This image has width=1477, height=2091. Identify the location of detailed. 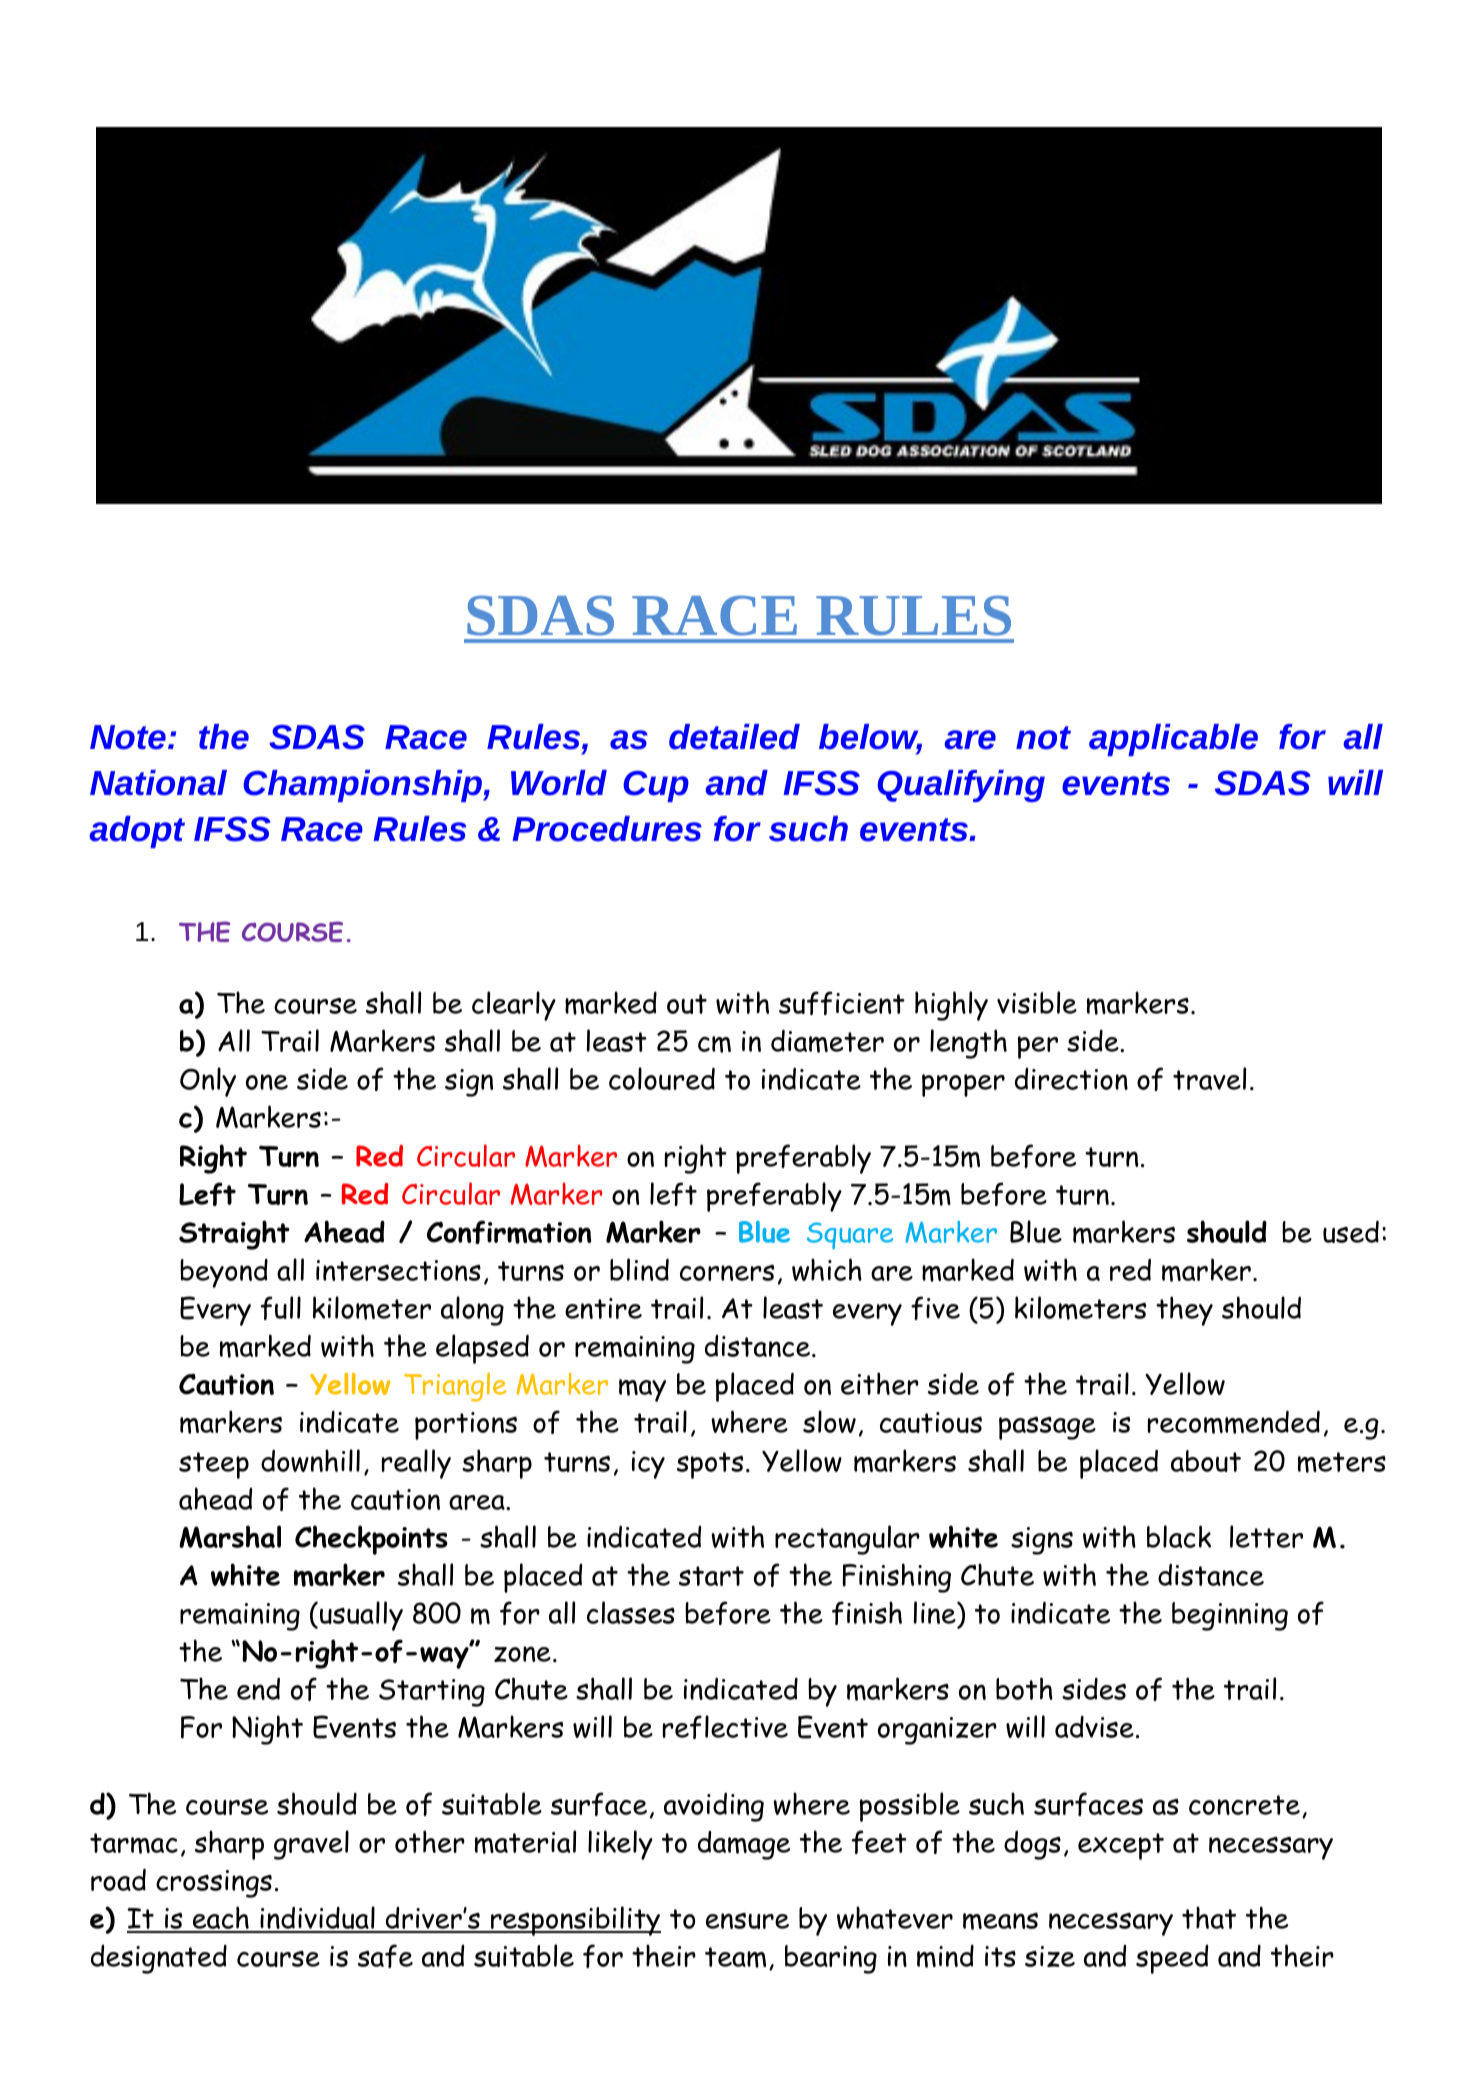
(734, 737).
